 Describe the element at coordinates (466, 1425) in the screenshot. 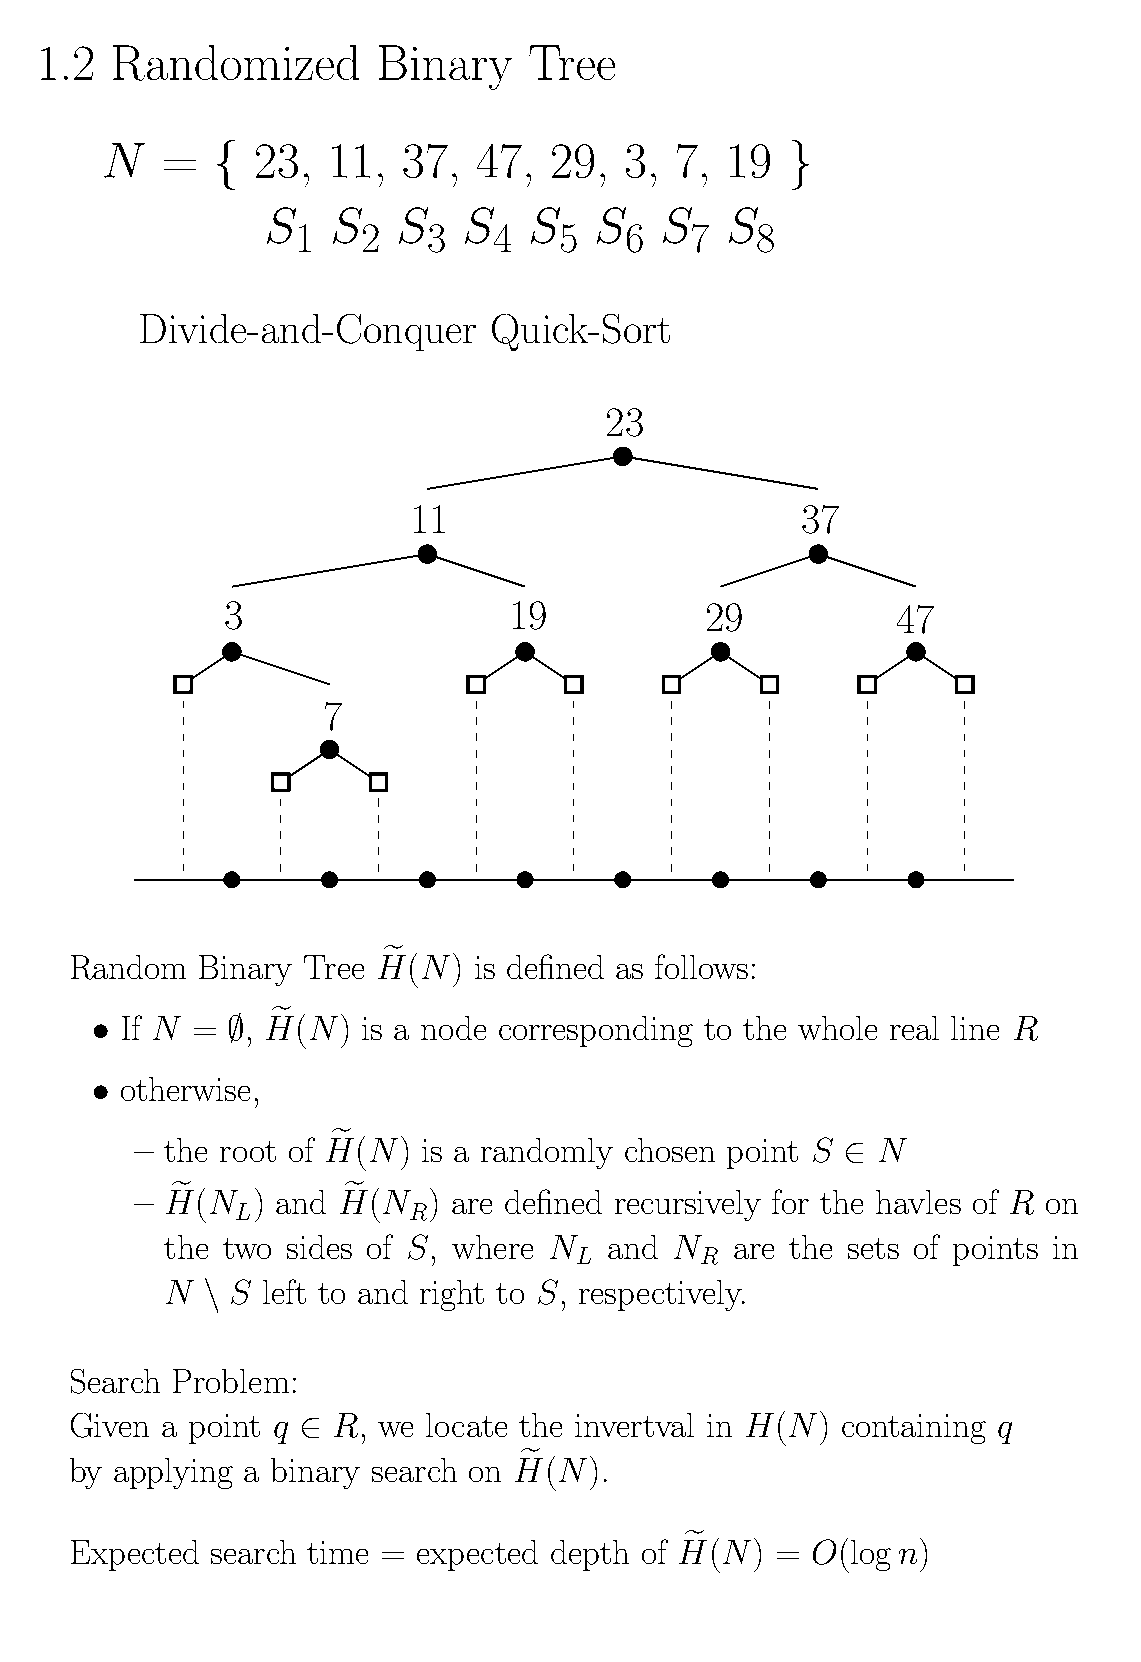

I see `locate` at that location.
